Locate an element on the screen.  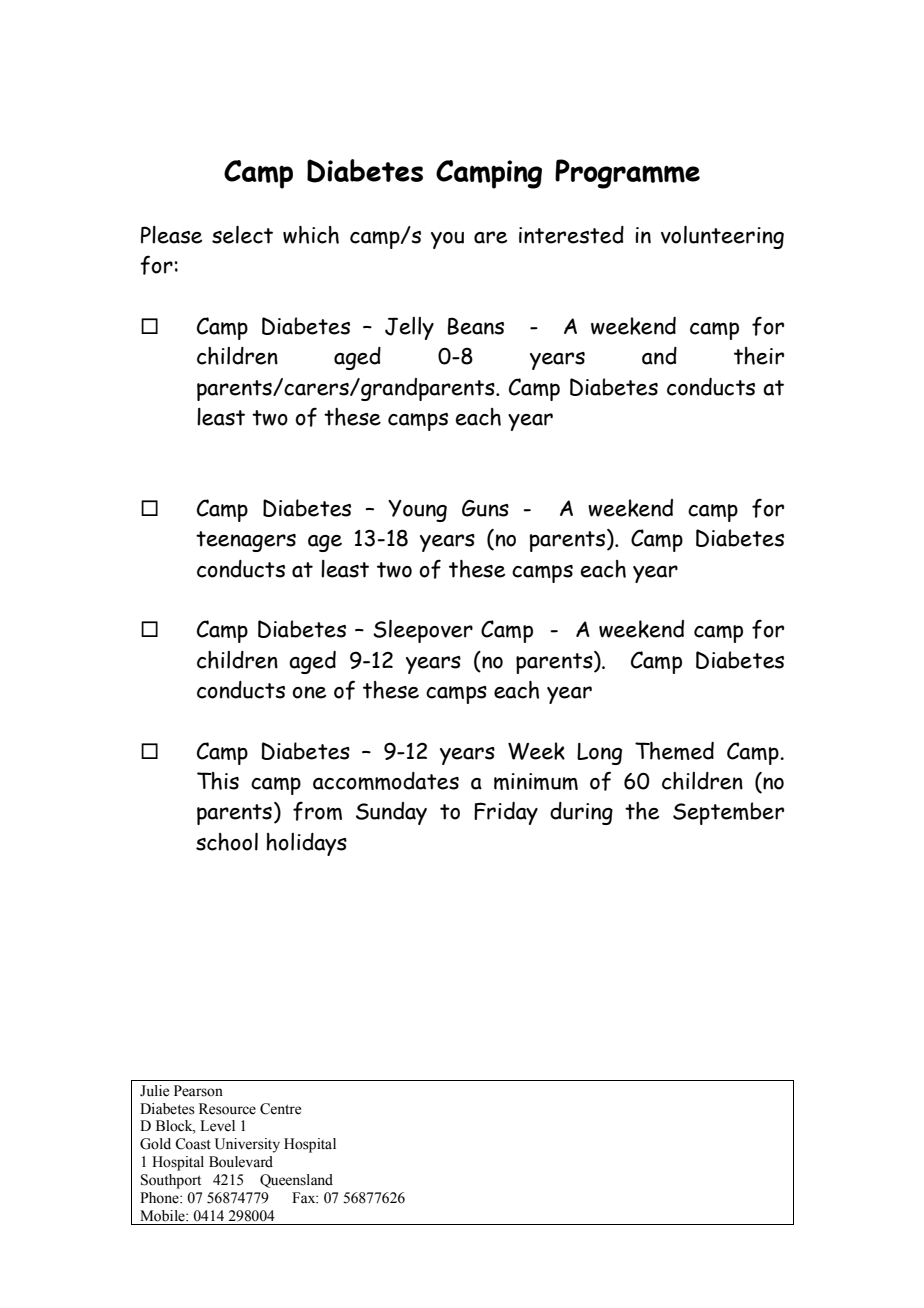
Themed is located at coordinates (674, 751).
